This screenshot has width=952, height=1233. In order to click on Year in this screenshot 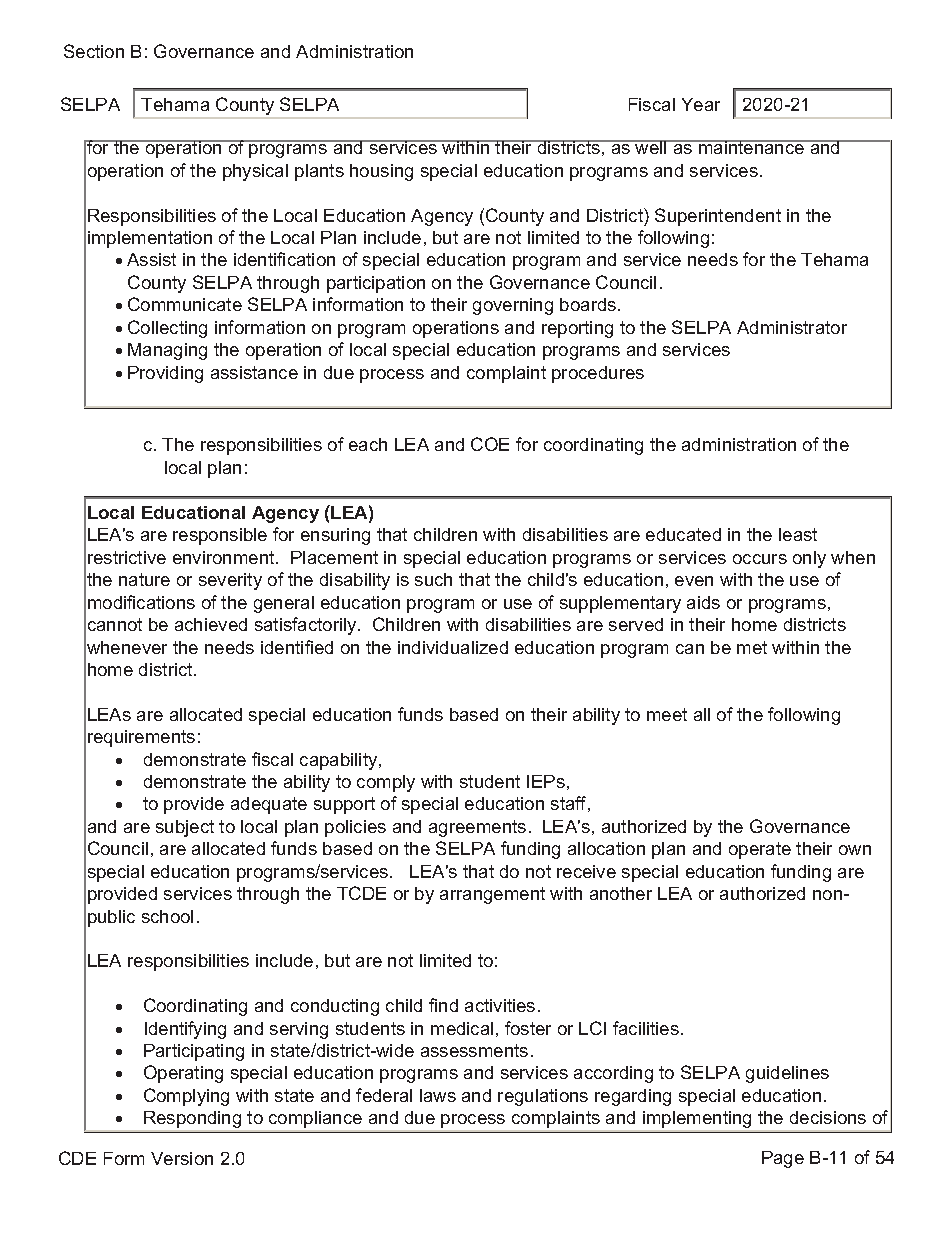, I will do `click(701, 104)`.
